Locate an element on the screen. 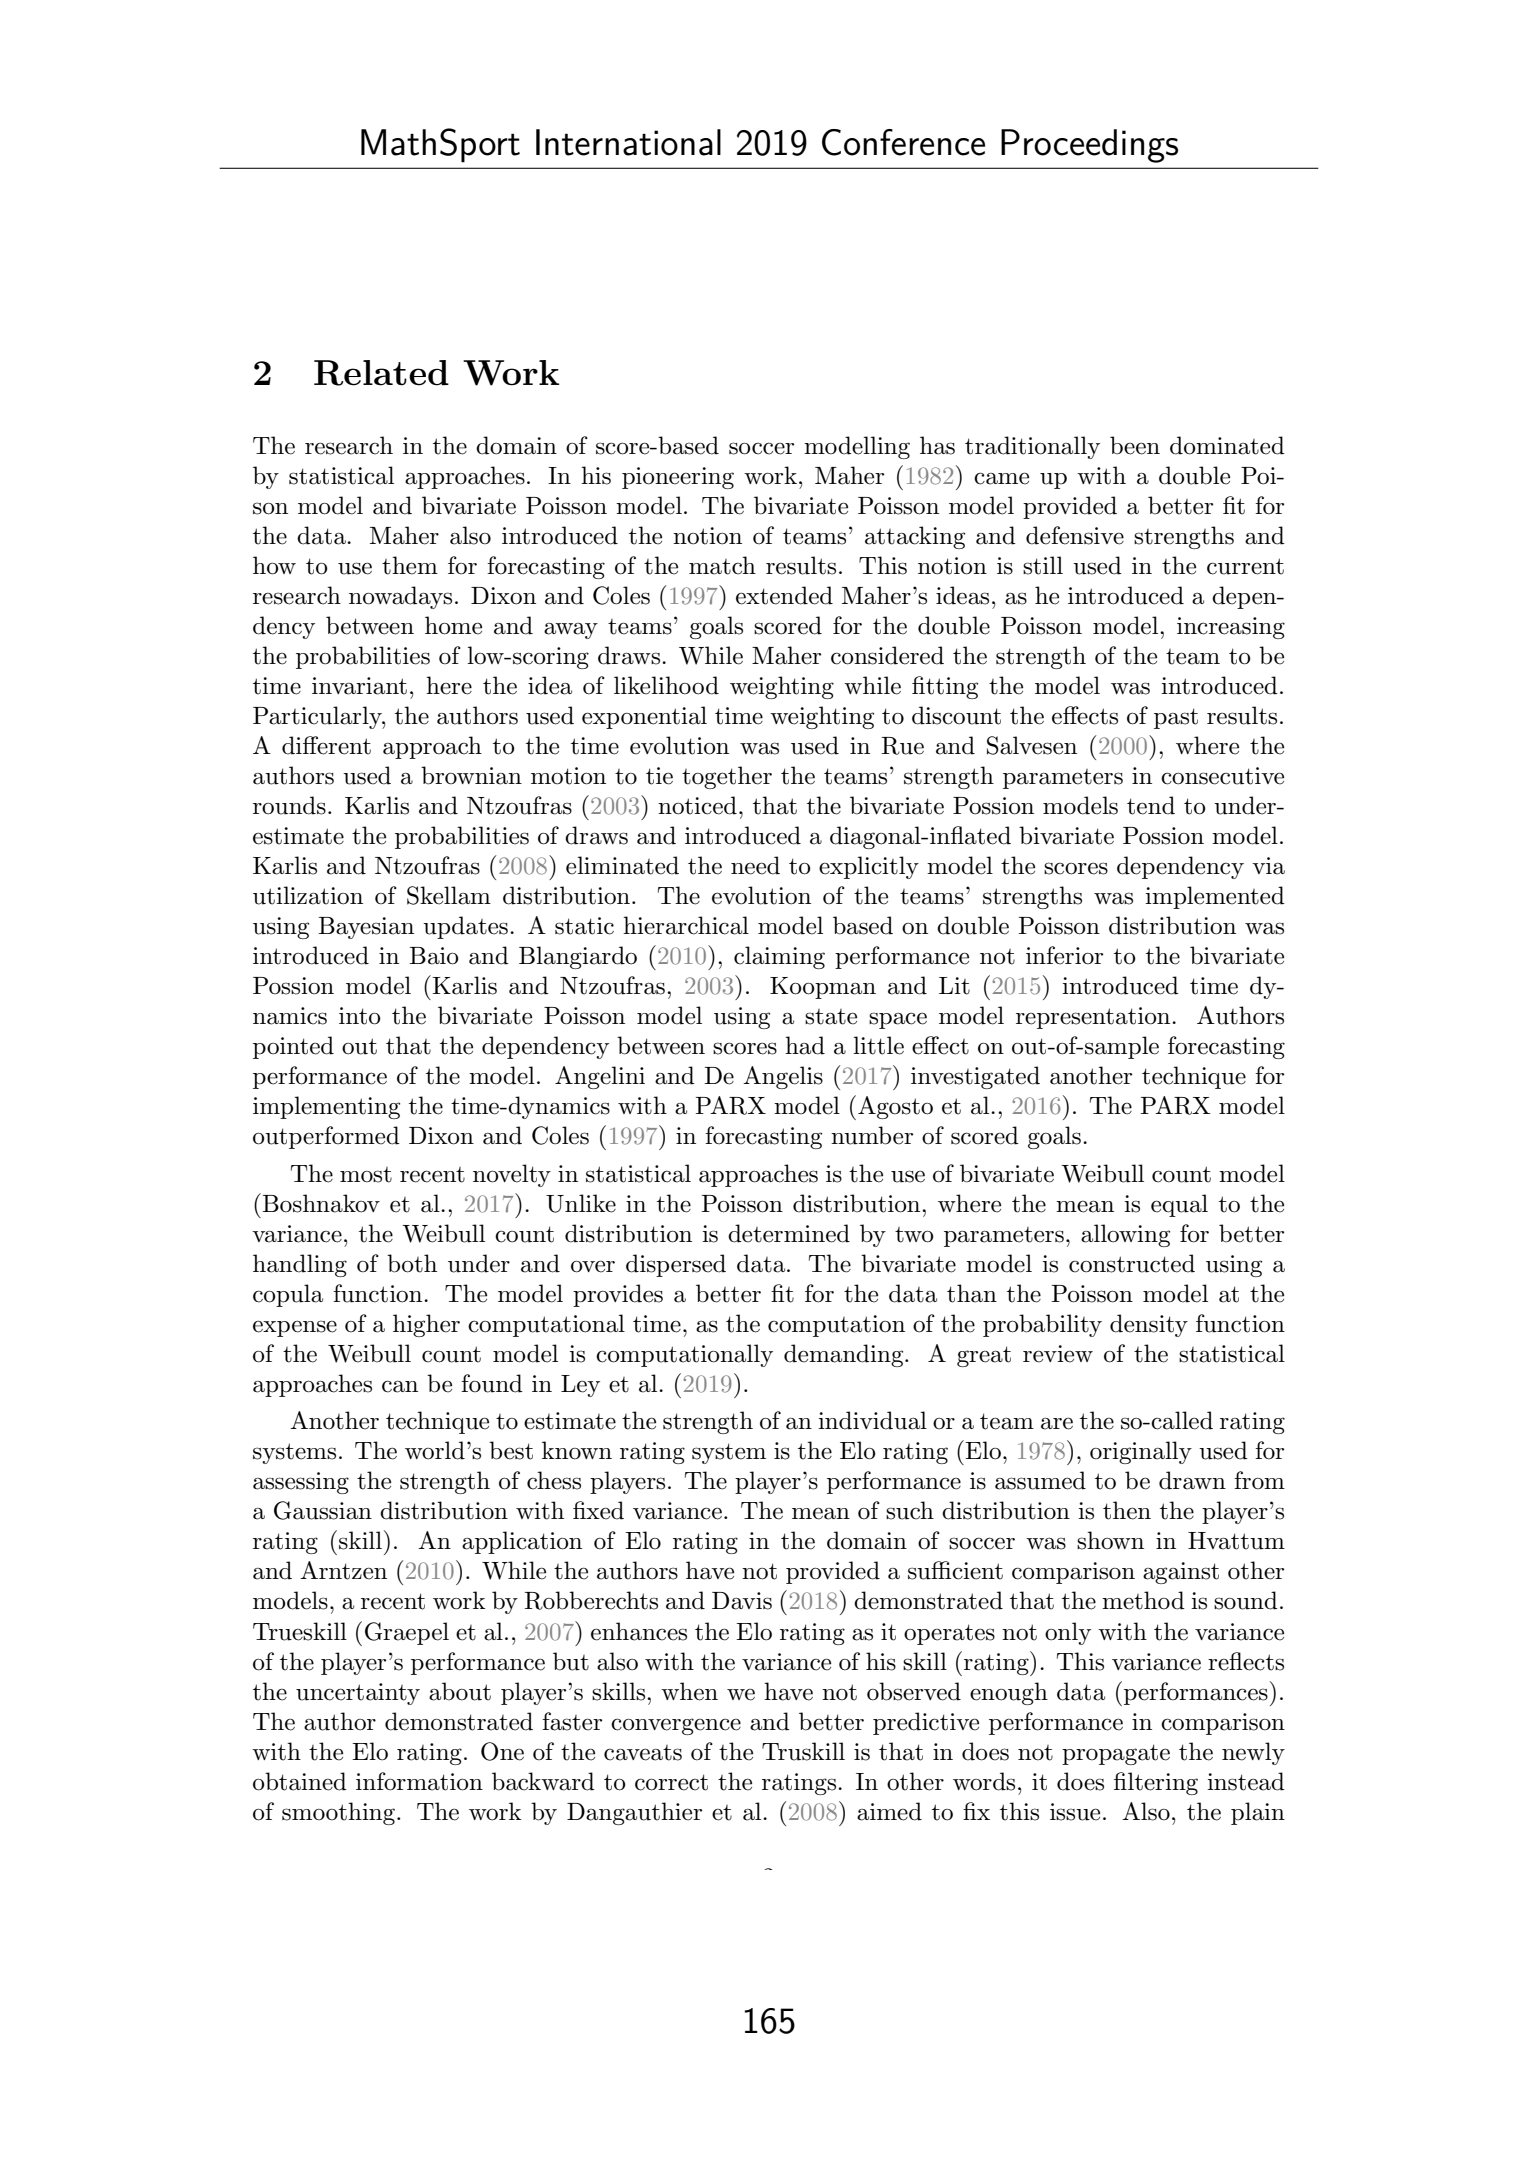 This screenshot has width=1538, height=2175. representation is located at coordinates (1094, 1018).
